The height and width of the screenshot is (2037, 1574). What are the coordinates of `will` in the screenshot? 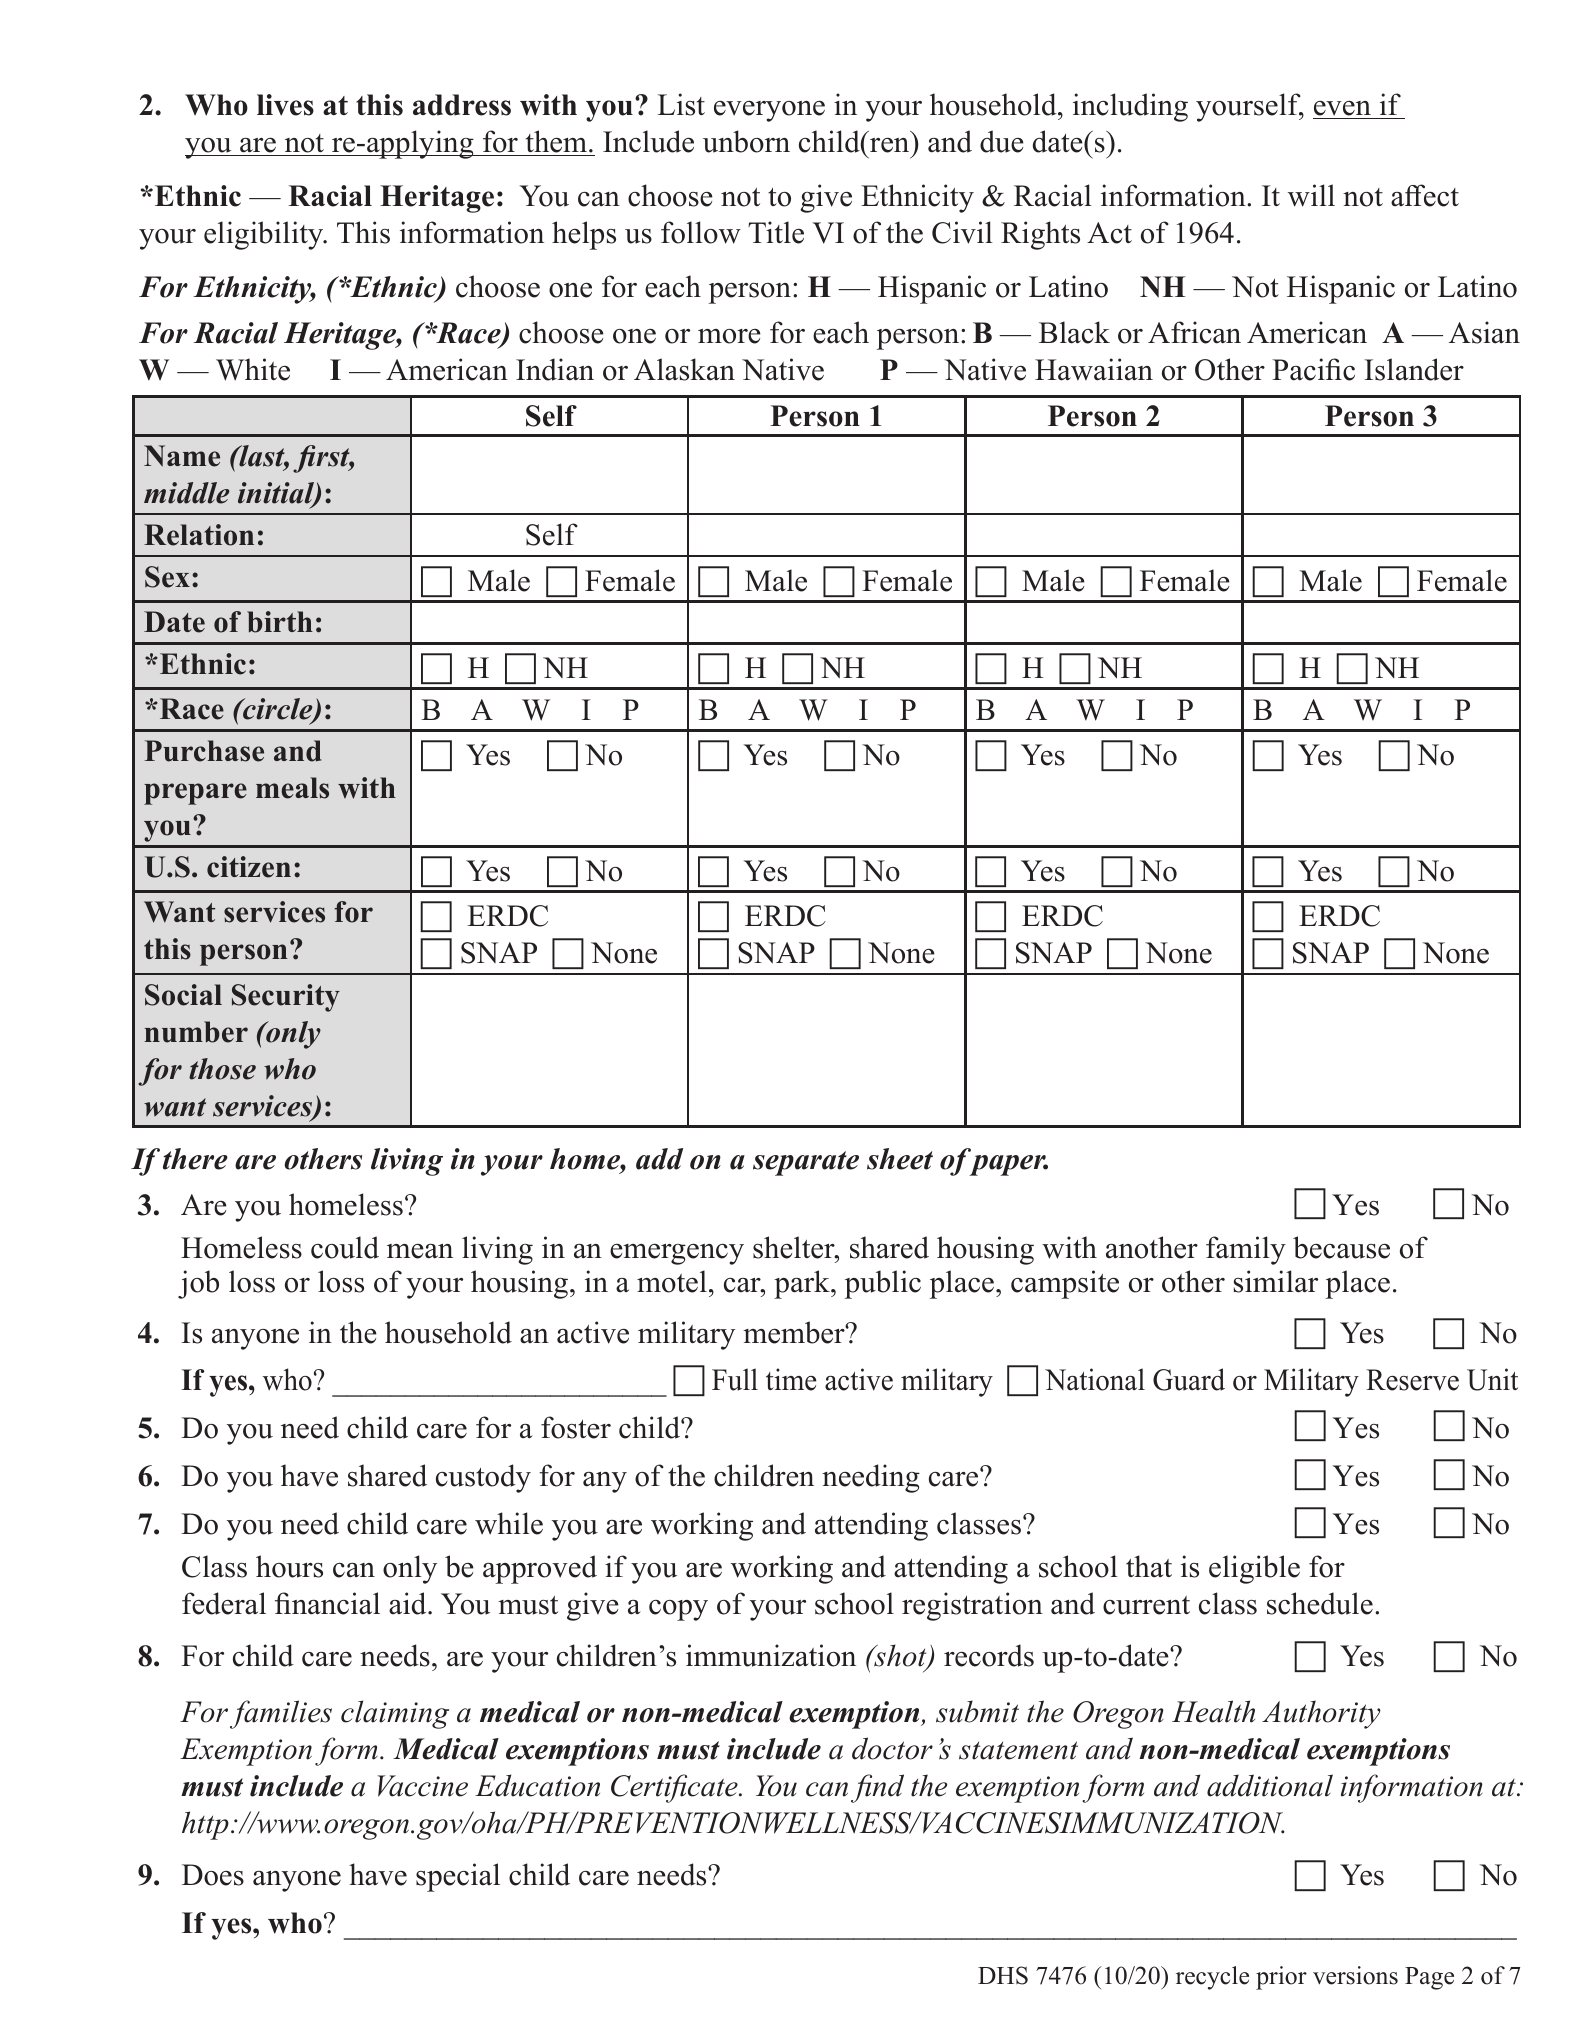 It's located at (1311, 195).
